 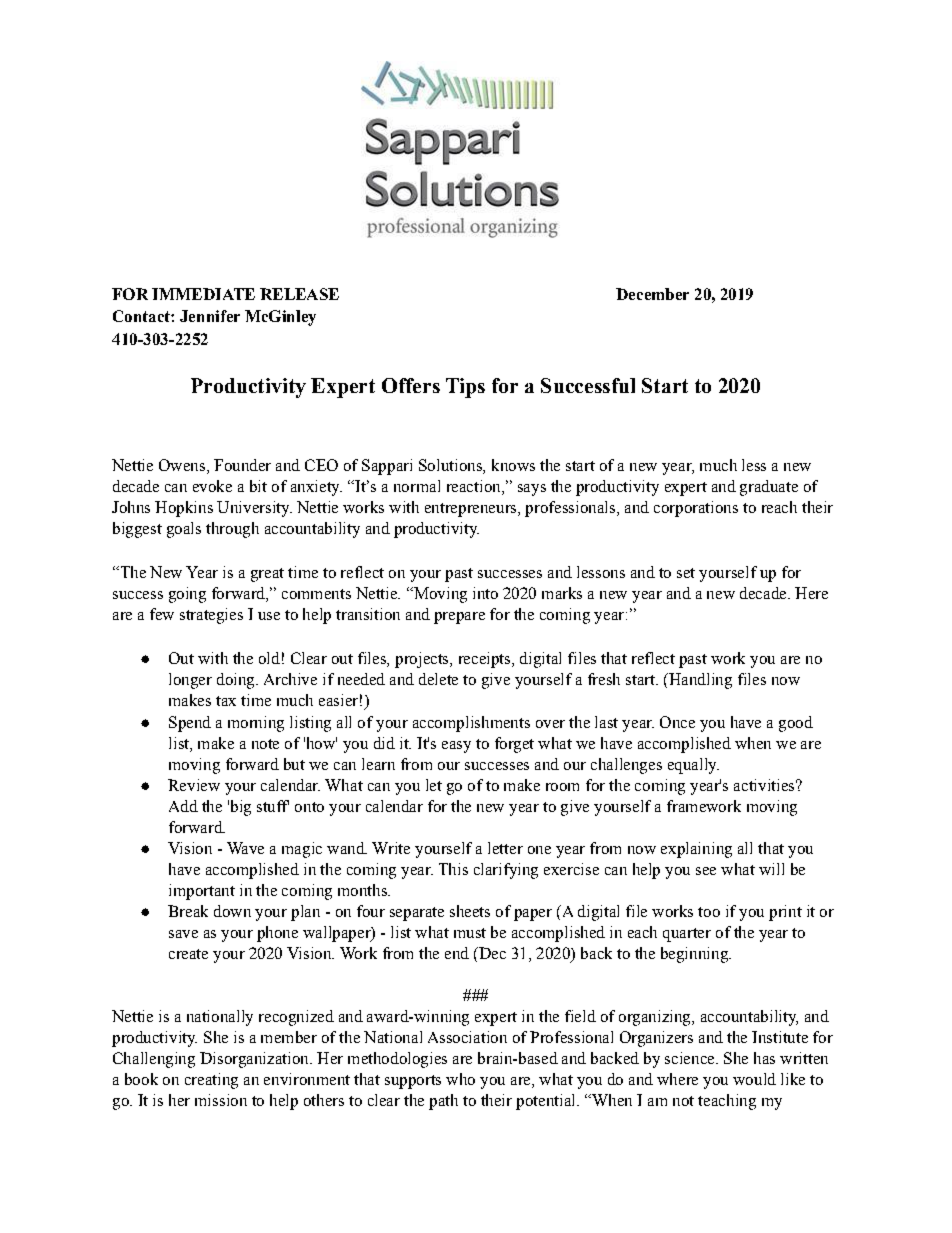 What do you see at coordinates (460, 1079) in the page?
I see `who` at bounding box center [460, 1079].
